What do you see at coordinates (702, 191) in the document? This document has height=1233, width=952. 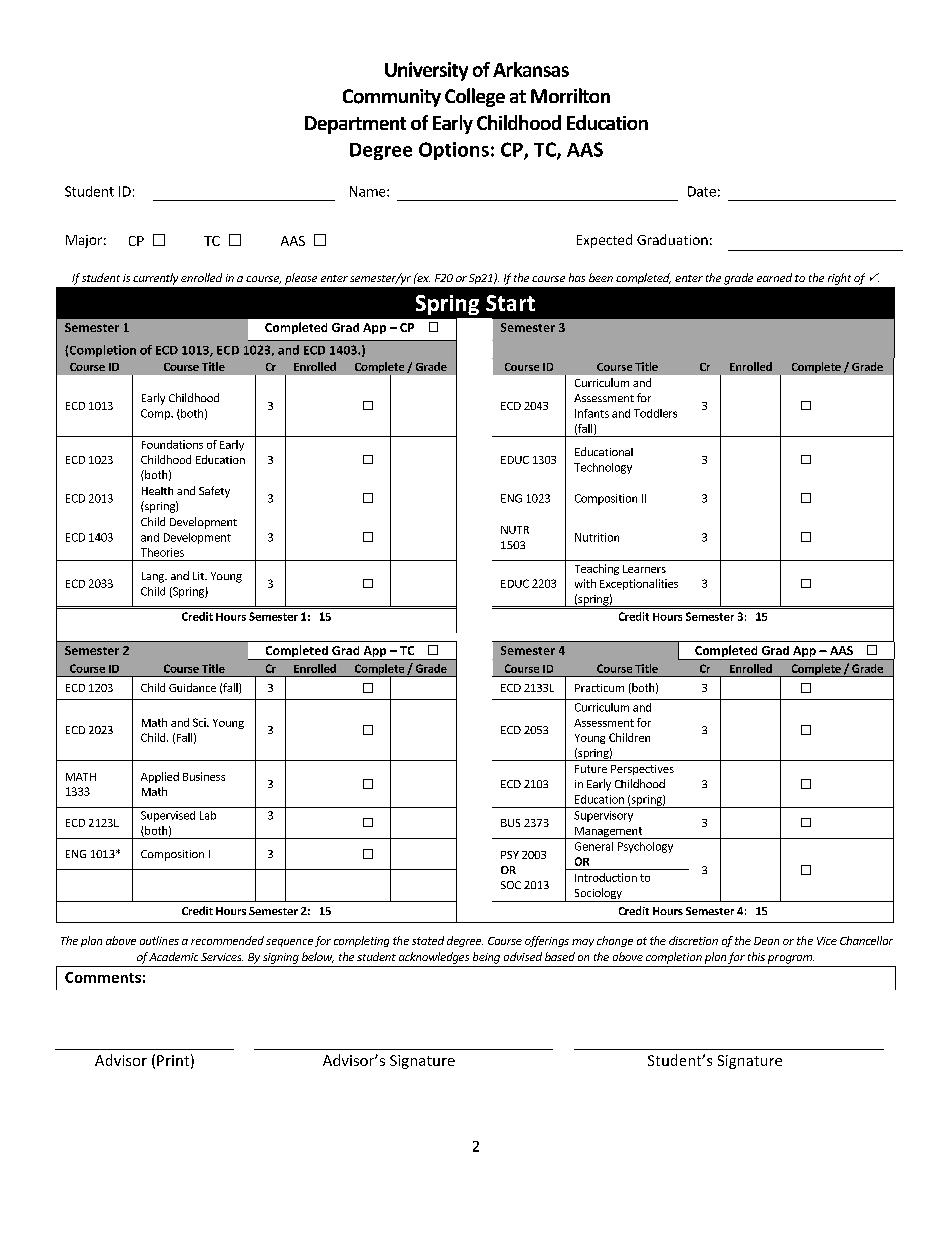 I see `Date` at bounding box center [702, 191].
